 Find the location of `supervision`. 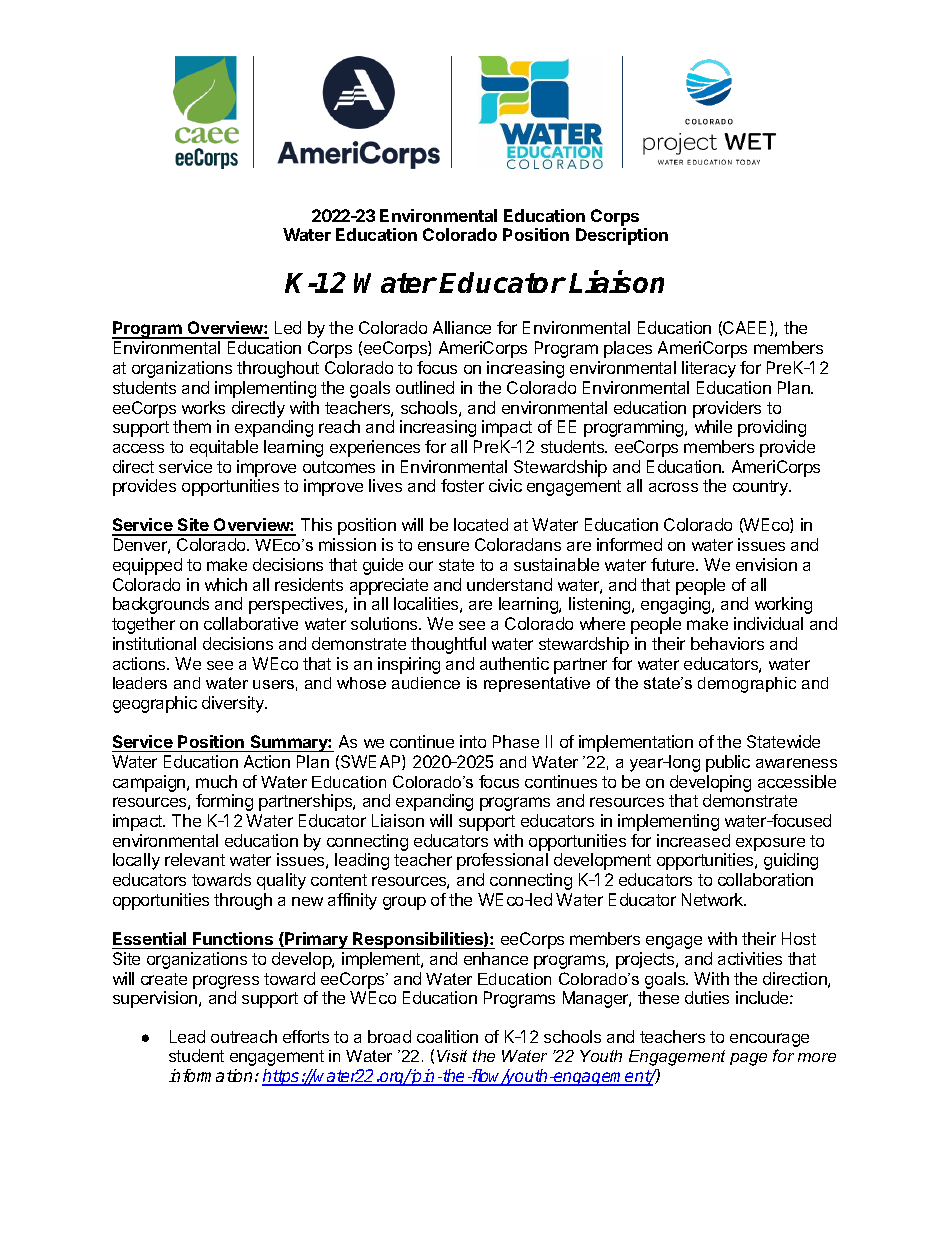

supervision is located at coordinates (156, 999).
